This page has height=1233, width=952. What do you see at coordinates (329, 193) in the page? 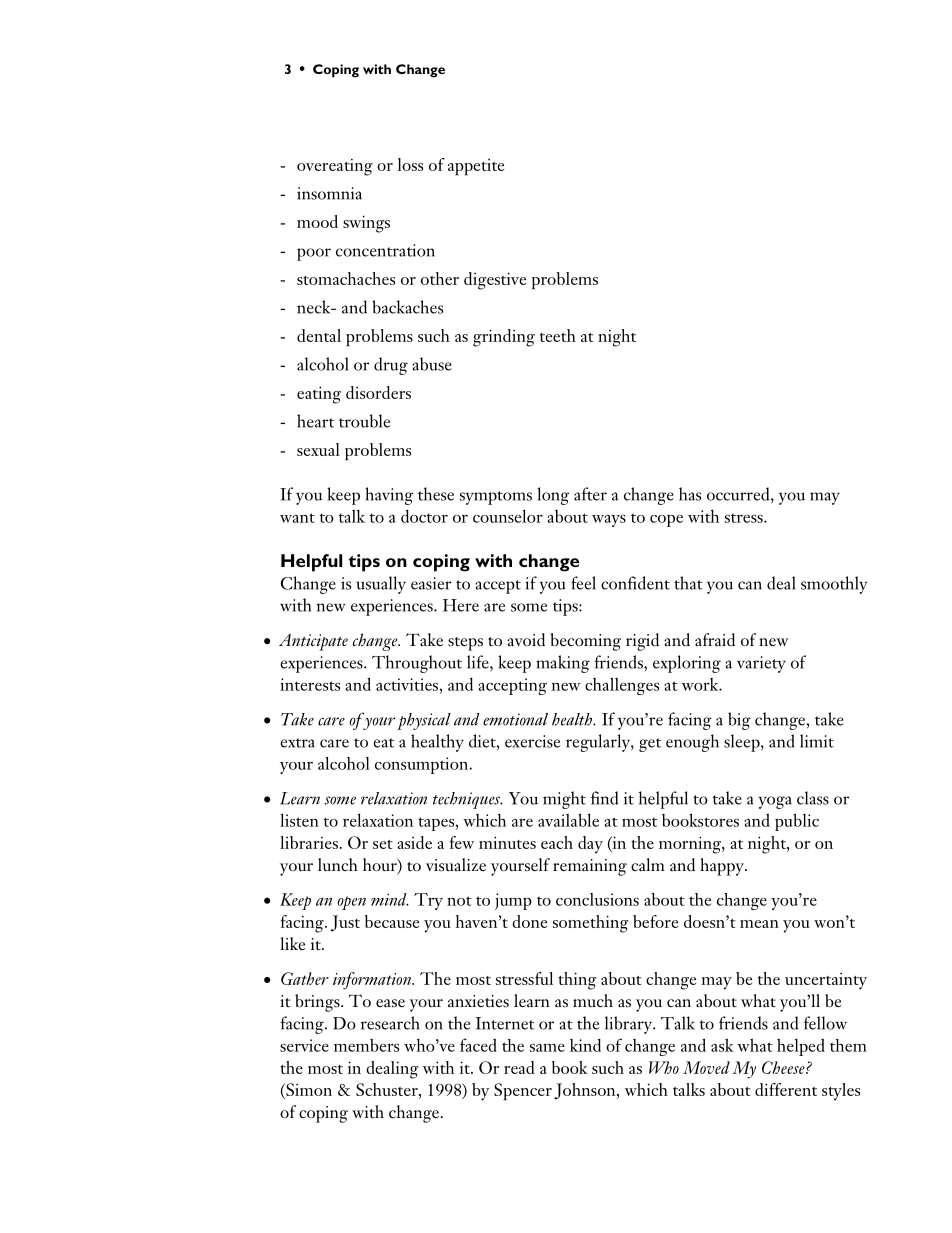
I see `insomnia` at bounding box center [329, 193].
